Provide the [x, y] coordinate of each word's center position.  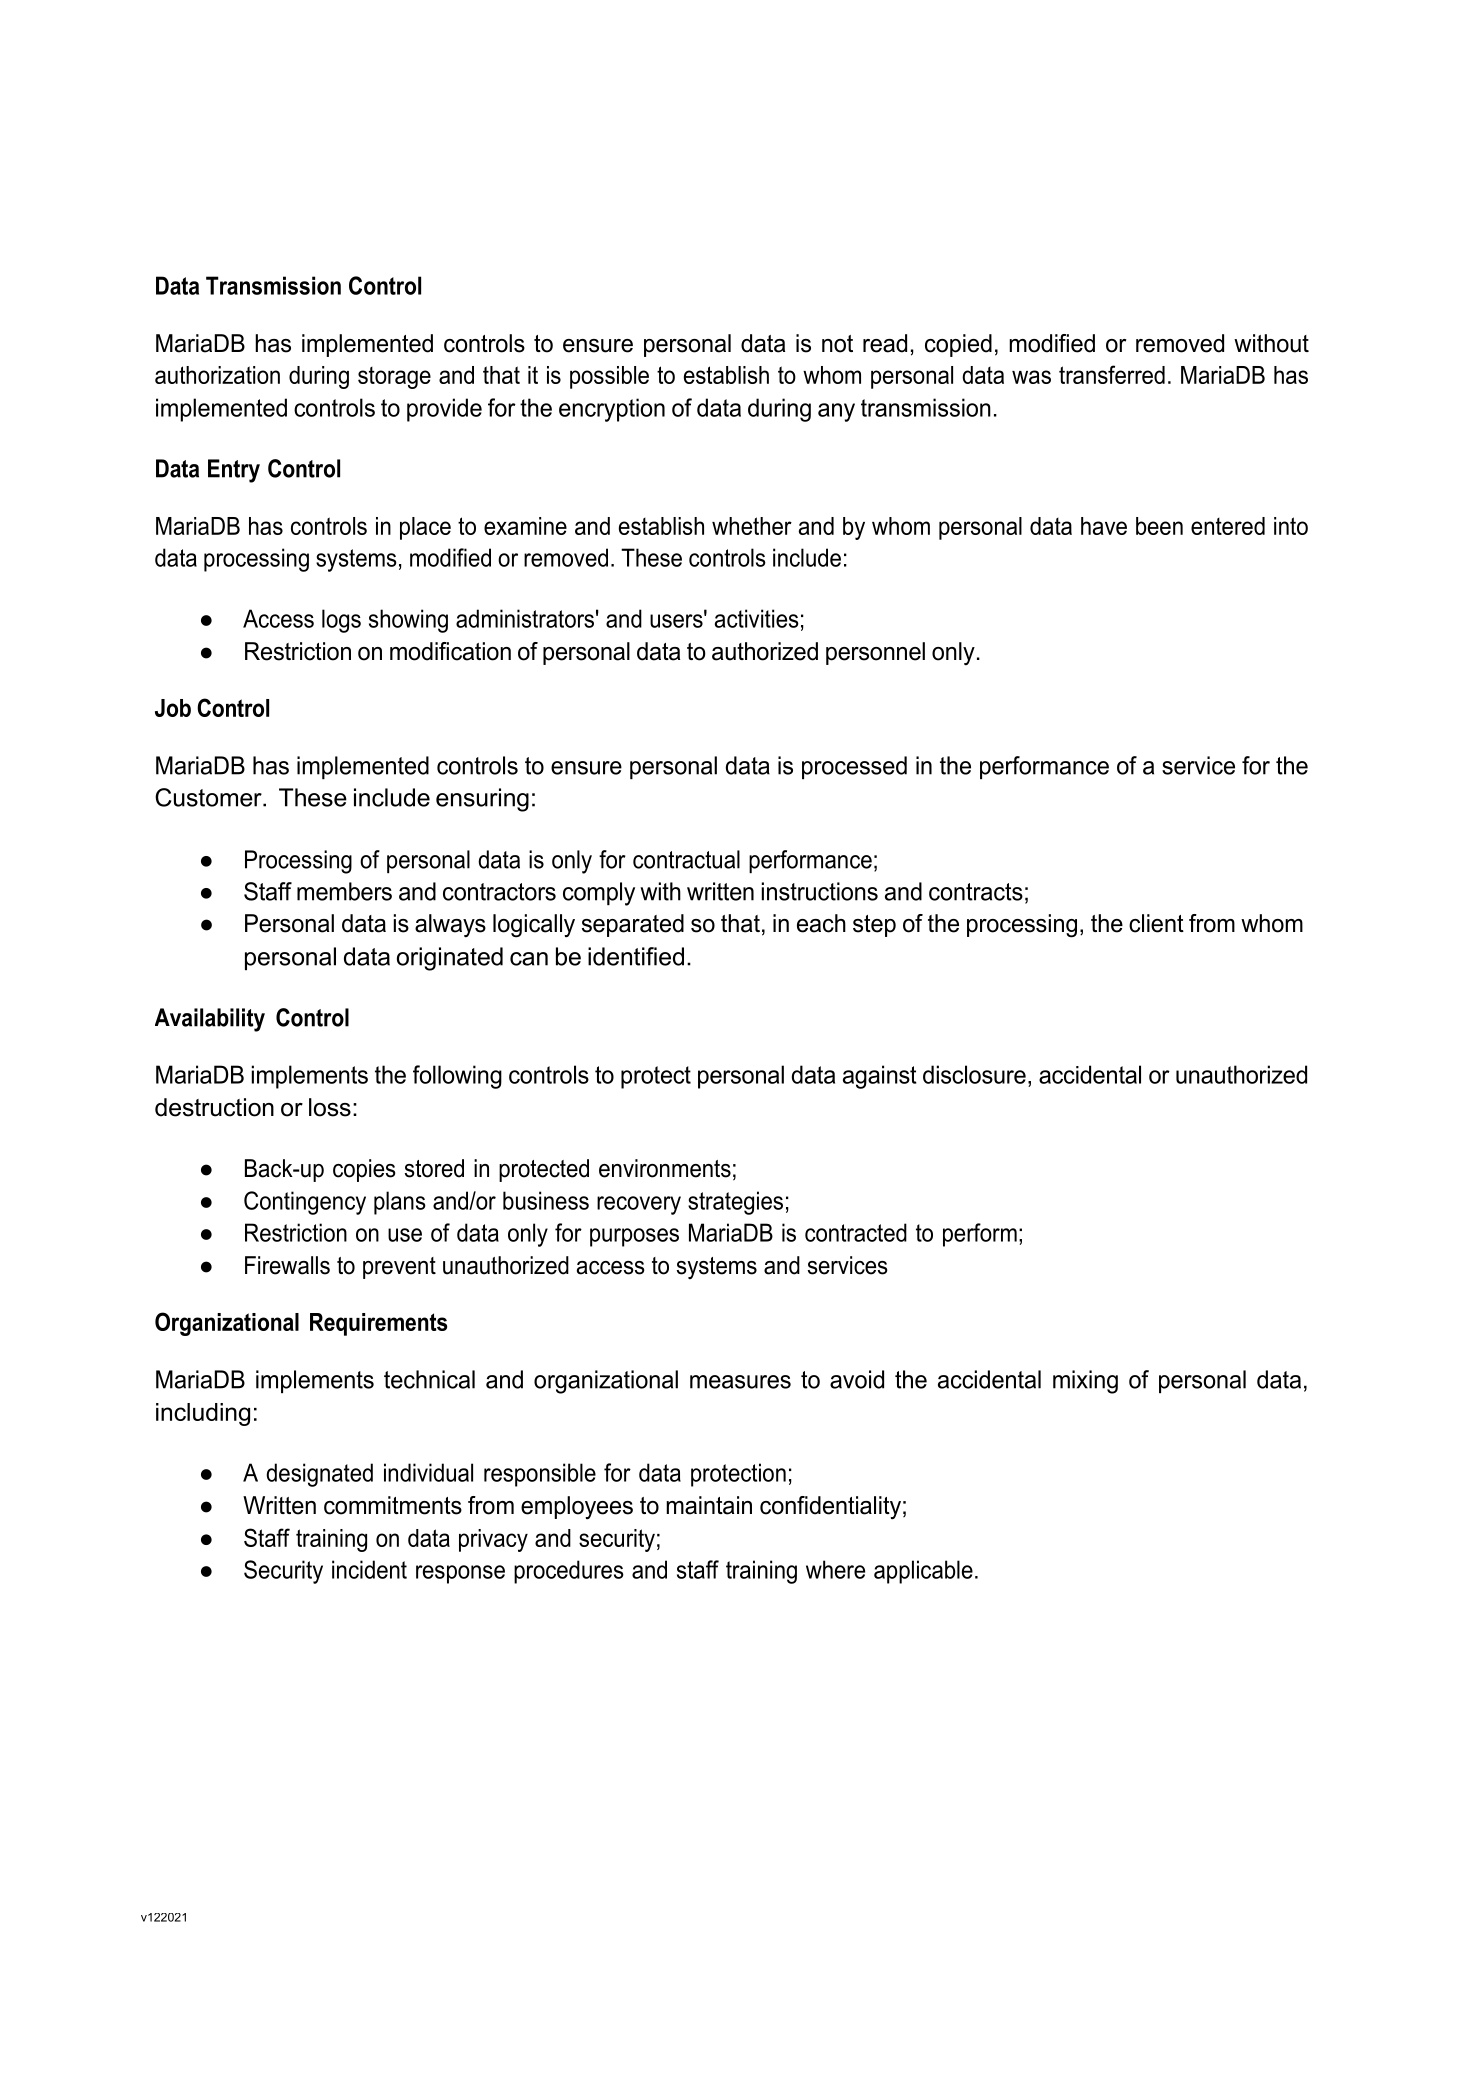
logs [341, 621]
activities [757, 618]
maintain [709, 1505]
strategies [735, 1203]
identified [636, 956]
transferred [1112, 374]
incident [369, 1569]
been [1159, 526]
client [1156, 923]
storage [394, 378]
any [836, 412]
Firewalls [287, 1265]
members [344, 891]
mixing [1085, 1382]
